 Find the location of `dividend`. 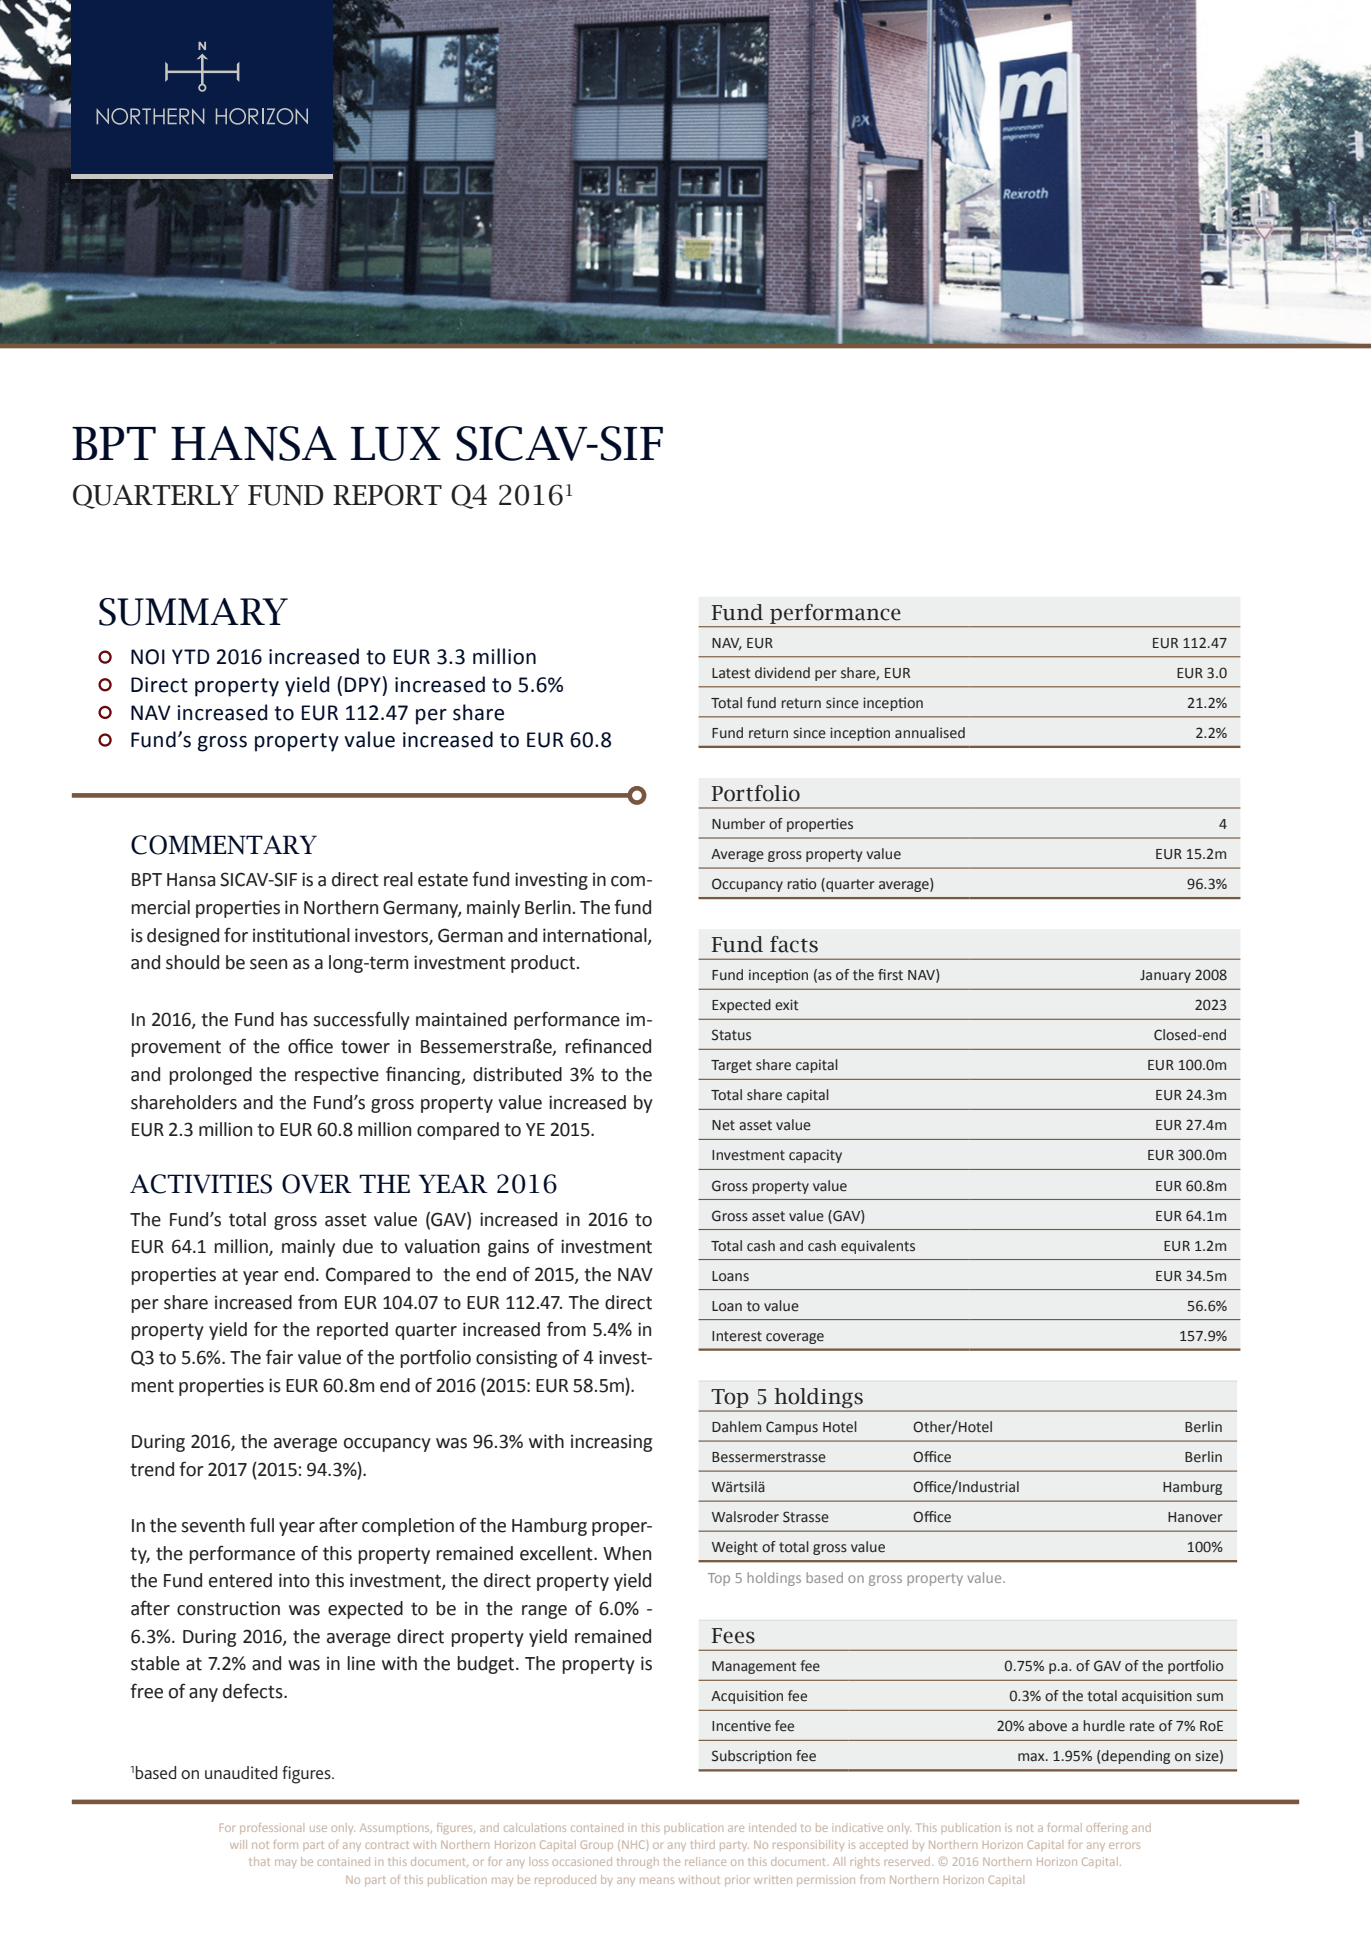

dividend is located at coordinates (782, 673).
